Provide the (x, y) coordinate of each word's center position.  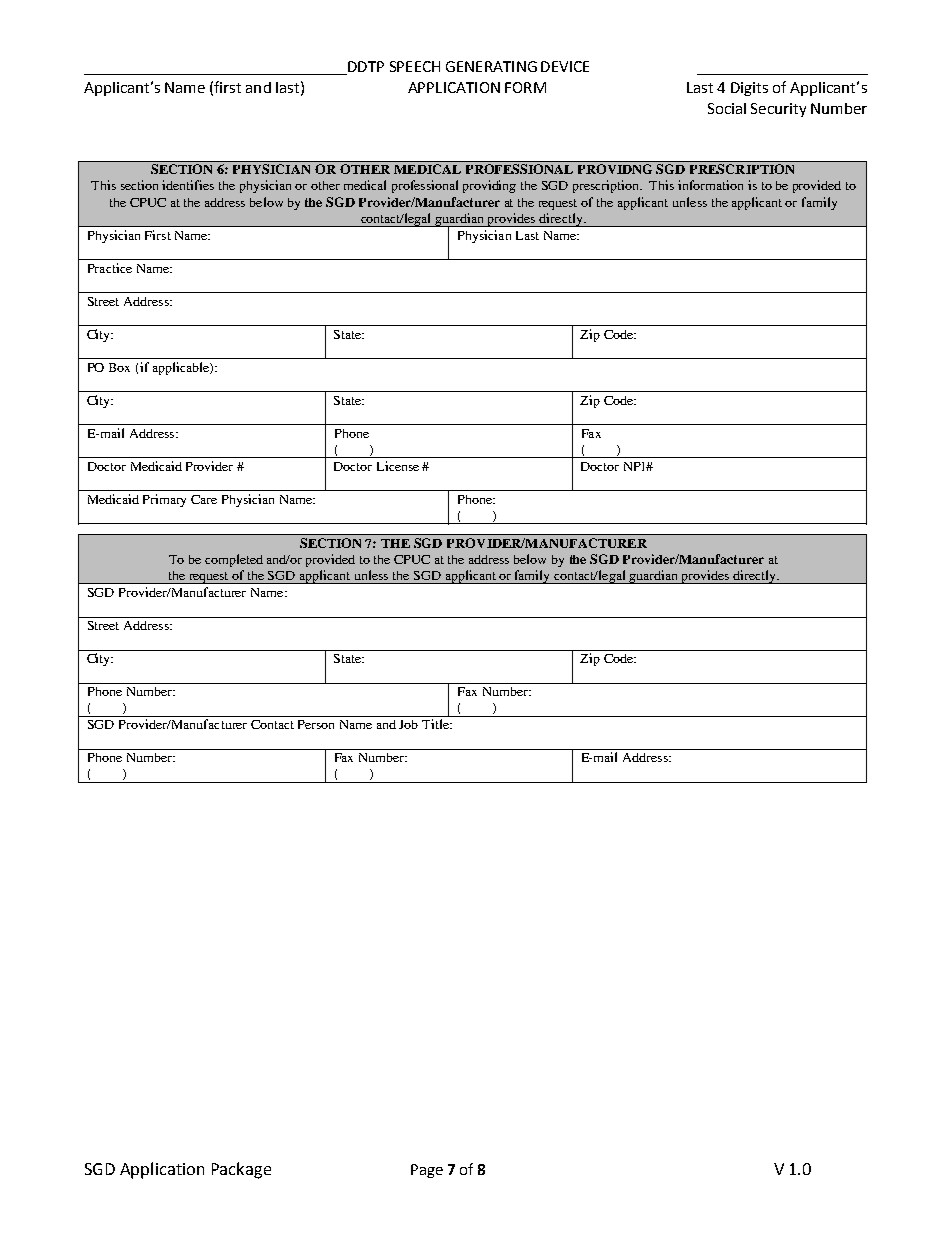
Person (316, 724)
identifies (188, 185)
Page (427, 1171)
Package (241, 1170)
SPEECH (415, 66)
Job (408, 724)
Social (727, 108)
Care (204, 499)
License (398, 466)
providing (489, 186)
